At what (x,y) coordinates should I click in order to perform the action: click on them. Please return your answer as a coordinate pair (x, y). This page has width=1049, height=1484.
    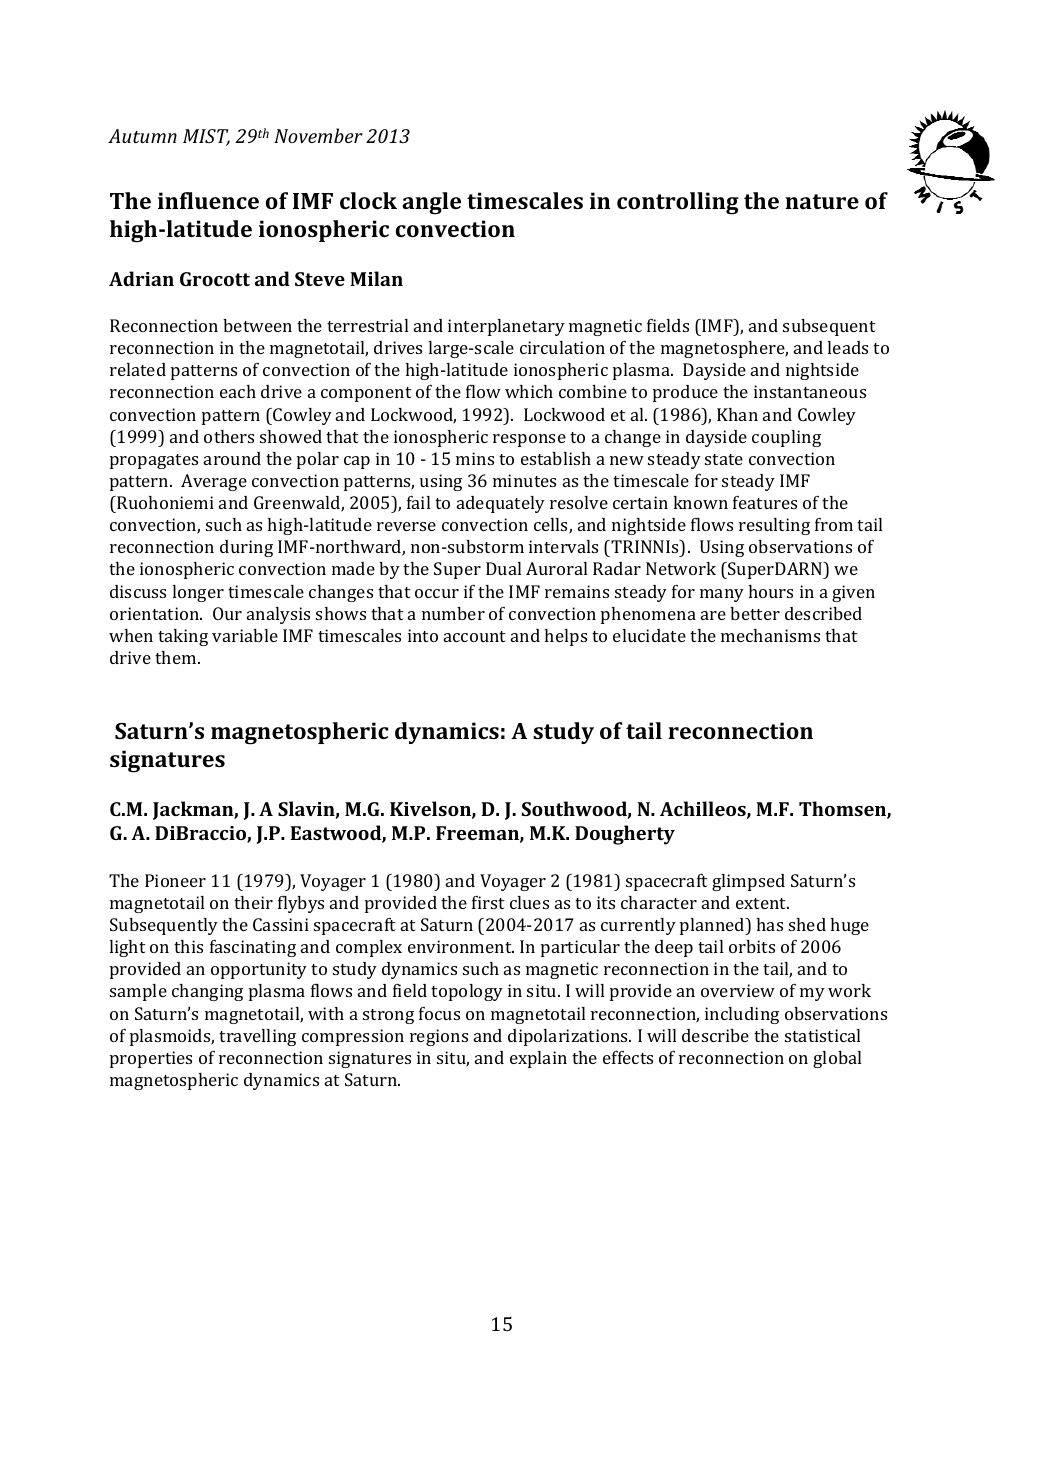
    Looking at the image, I should click on (177, 657).
